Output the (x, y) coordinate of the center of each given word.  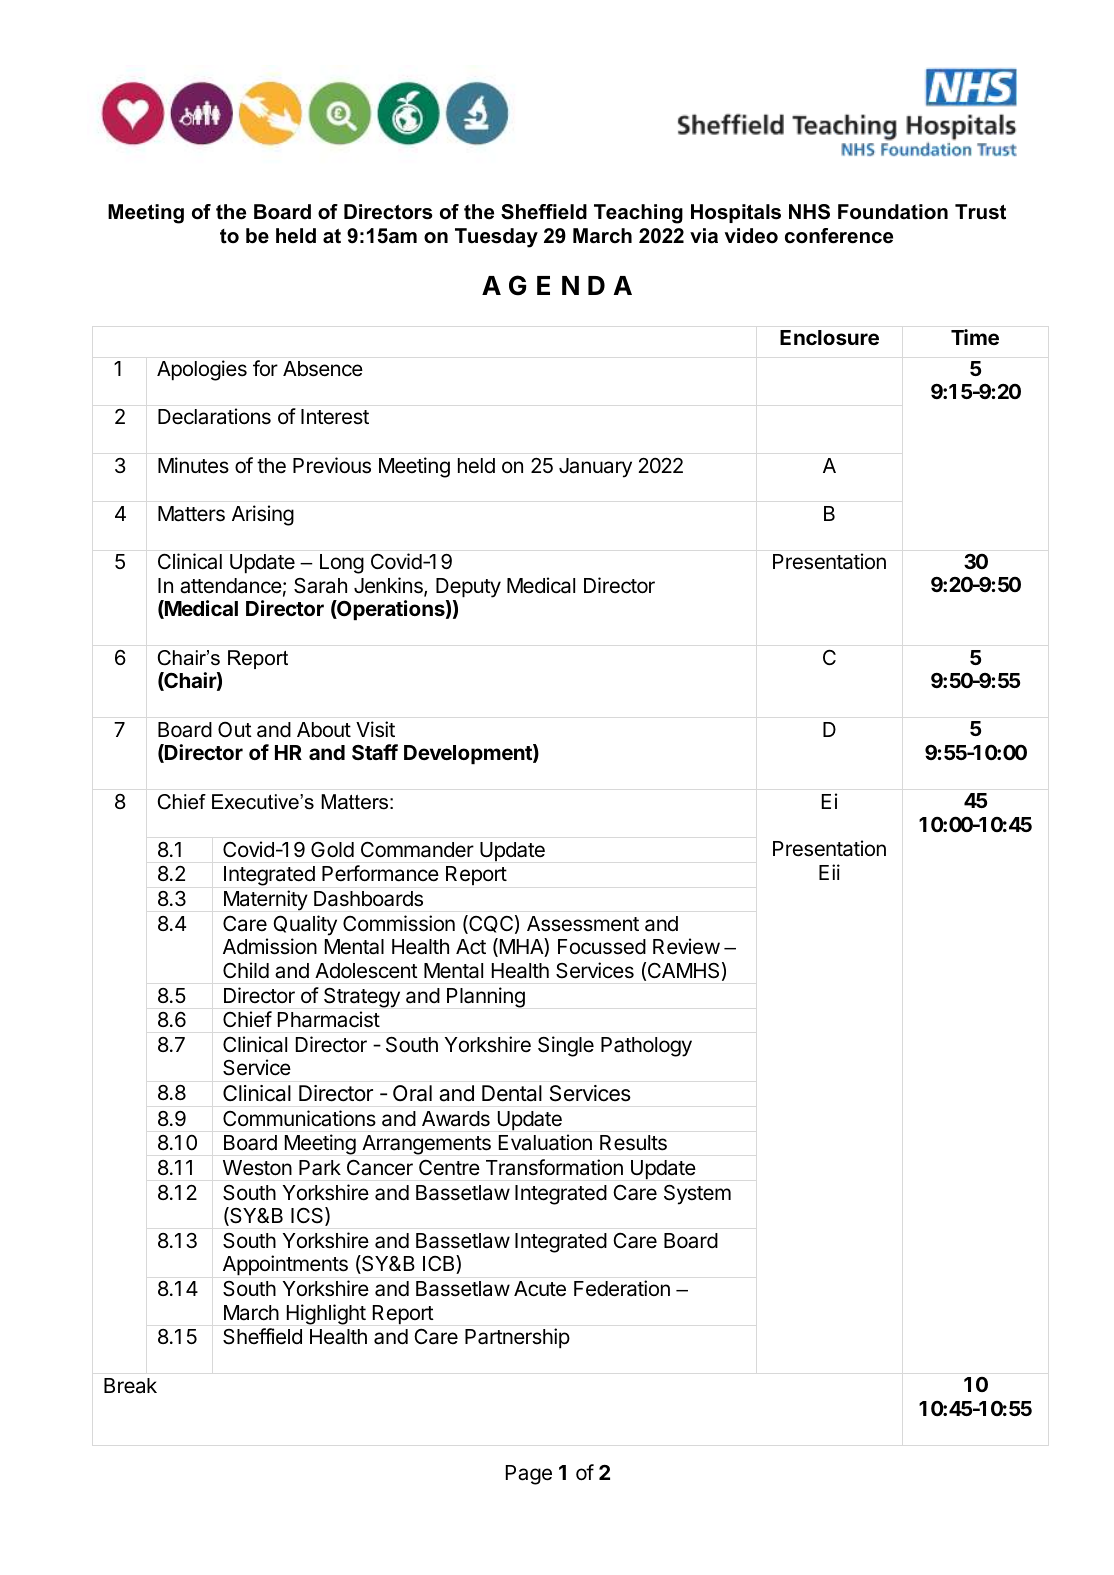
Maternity (266, 900)
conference (839, 236)
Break (130, 1386)
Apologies (202, 370)
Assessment (583, 924)
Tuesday (496, 238)
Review (686, 946)
